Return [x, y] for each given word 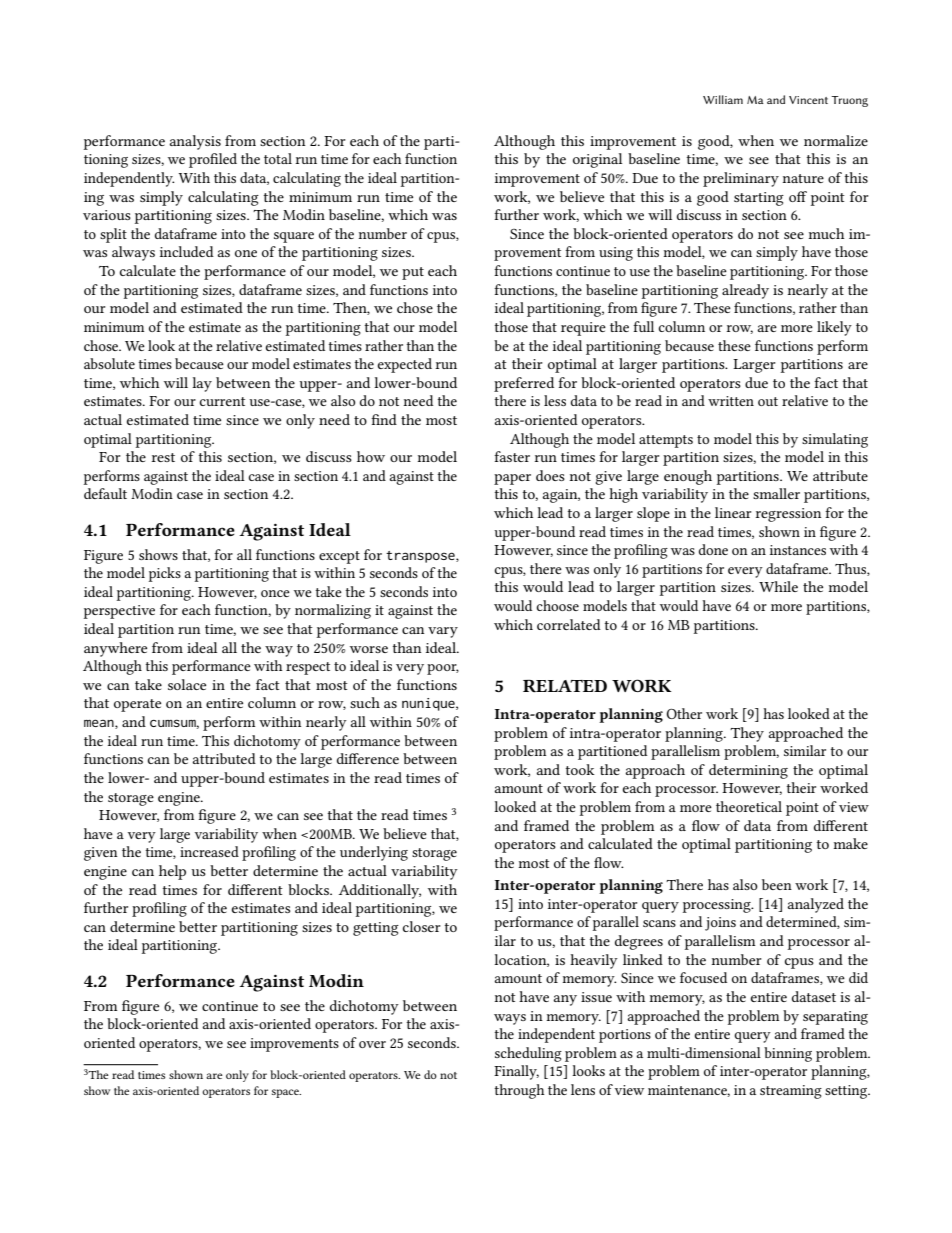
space [286, 1093]
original [597, 160]
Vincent [808, 100]
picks [165, 574]
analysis [195, 142]
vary [443, 632]
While [778, 586]
